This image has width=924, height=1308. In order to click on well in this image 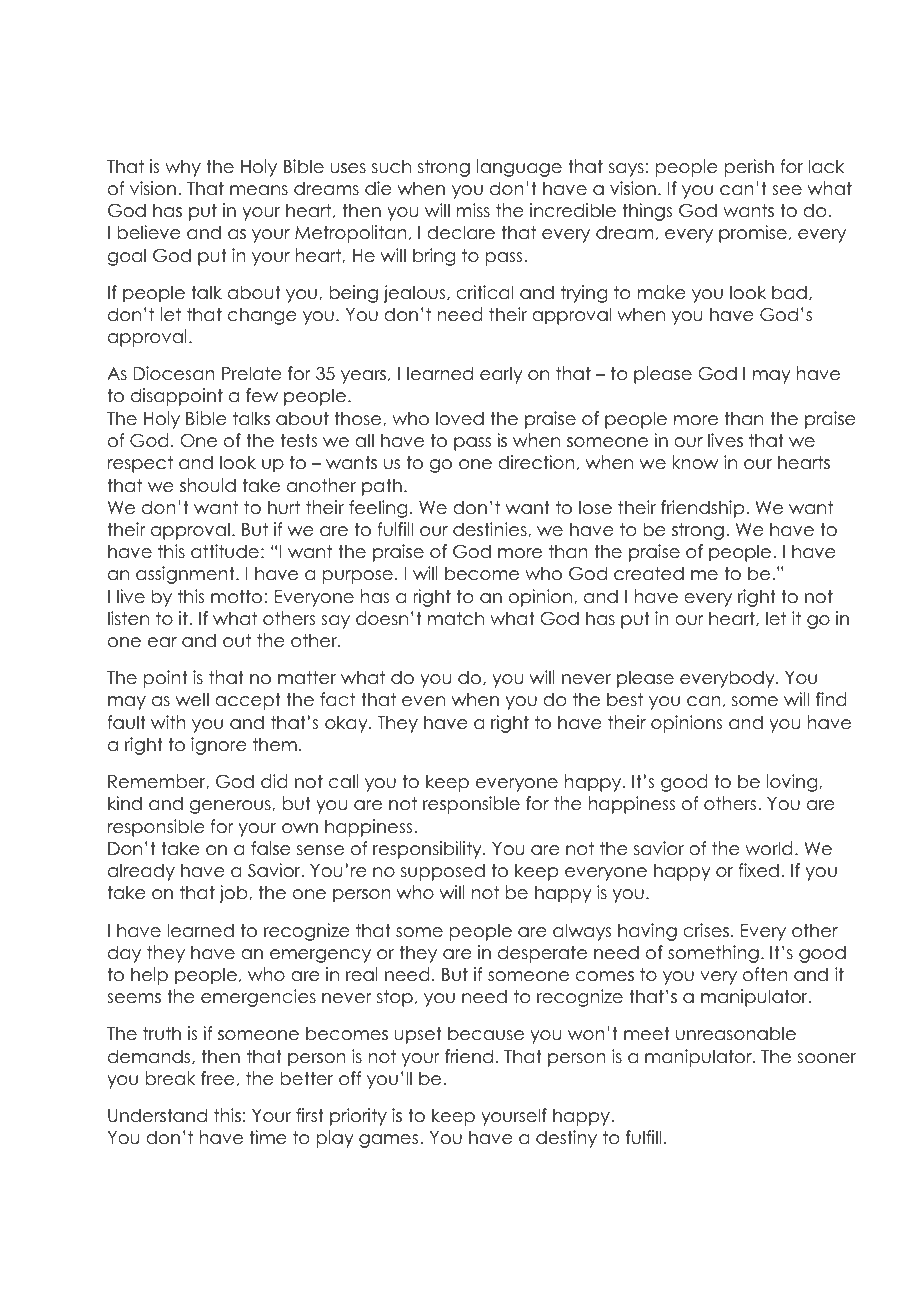, I will do `click(192, 699)`.
